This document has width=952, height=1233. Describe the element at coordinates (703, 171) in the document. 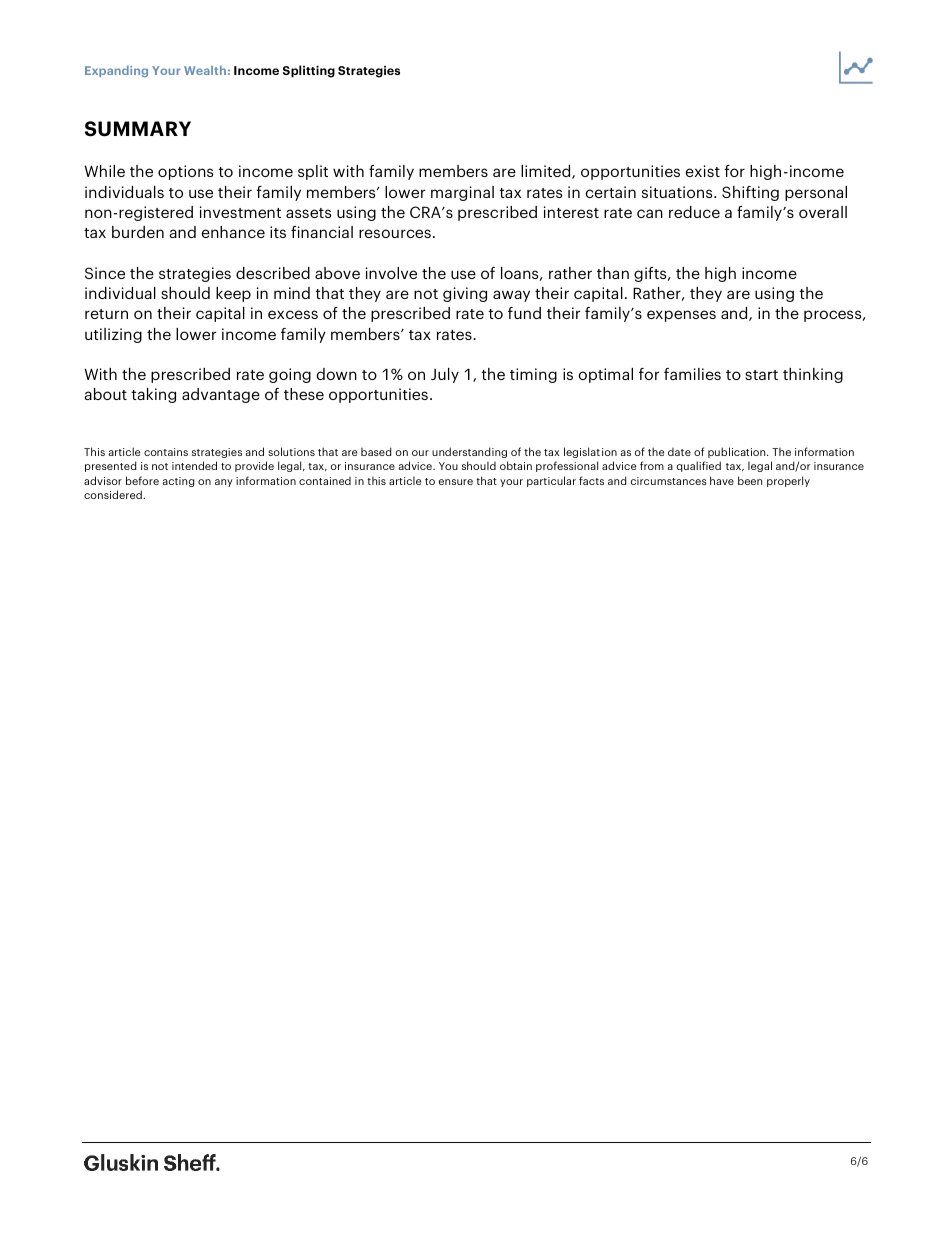

I see `exist` at that location.
